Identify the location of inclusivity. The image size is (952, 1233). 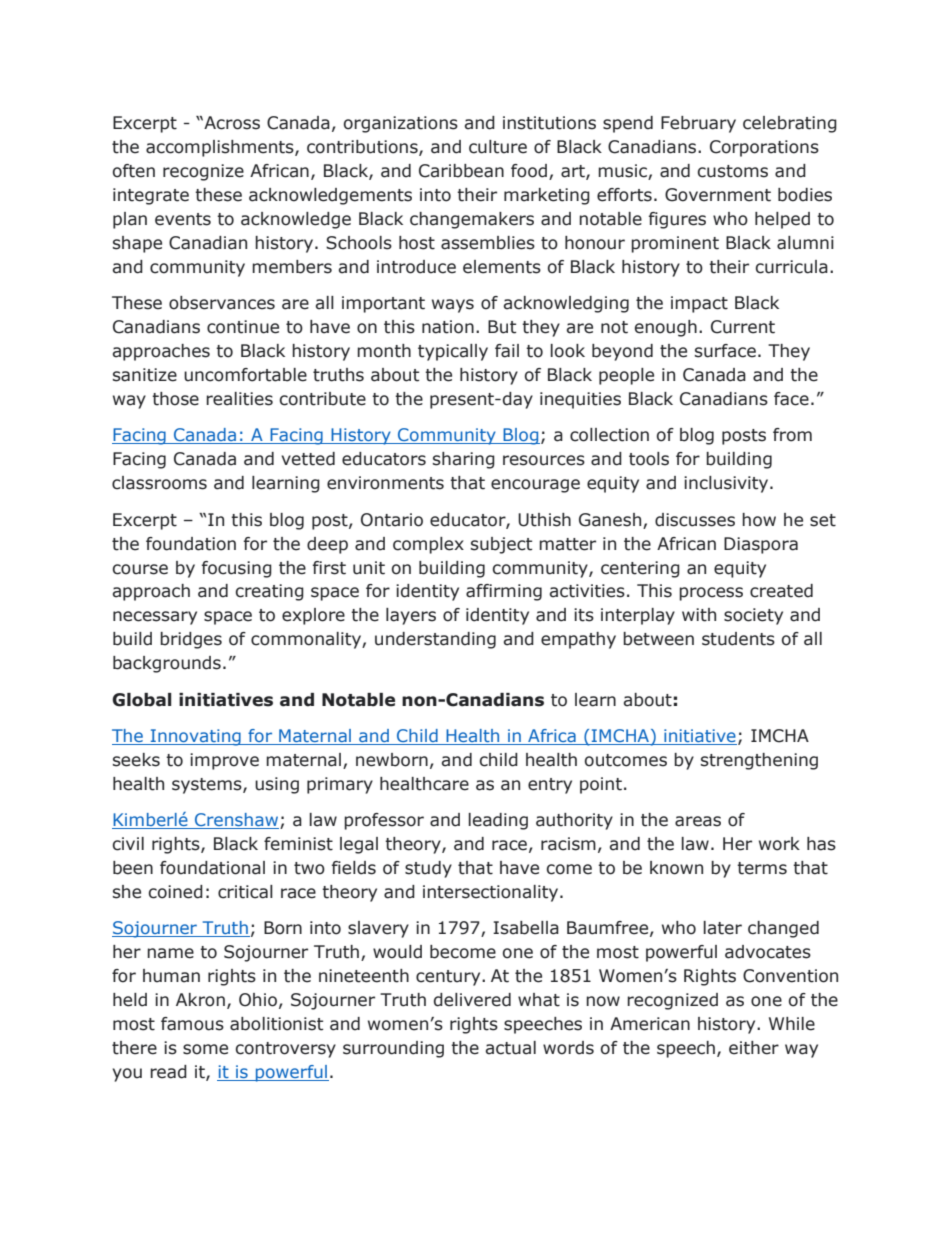
(727, 484).
